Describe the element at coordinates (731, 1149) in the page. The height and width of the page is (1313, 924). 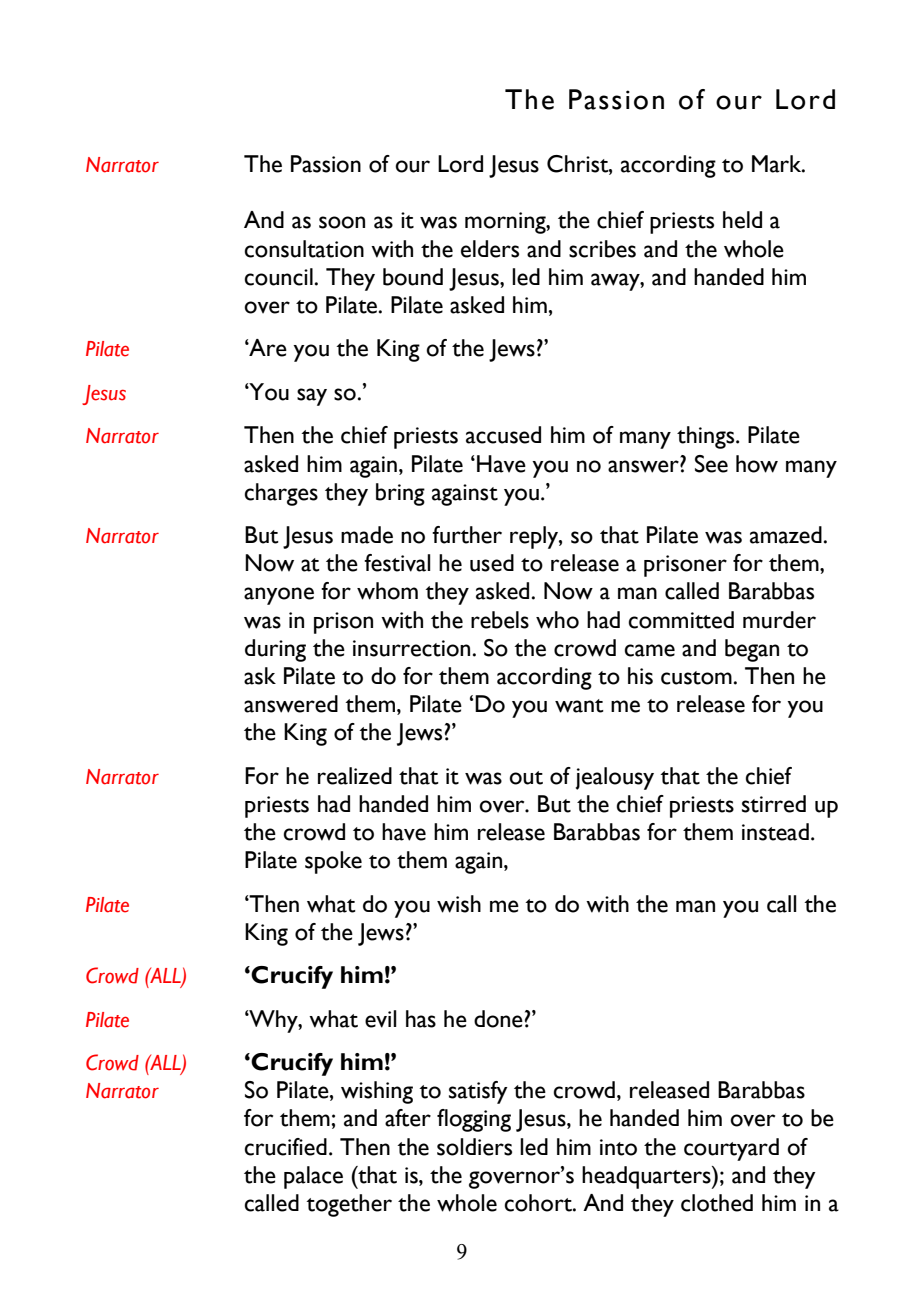
I see `courtyard` at that location.
